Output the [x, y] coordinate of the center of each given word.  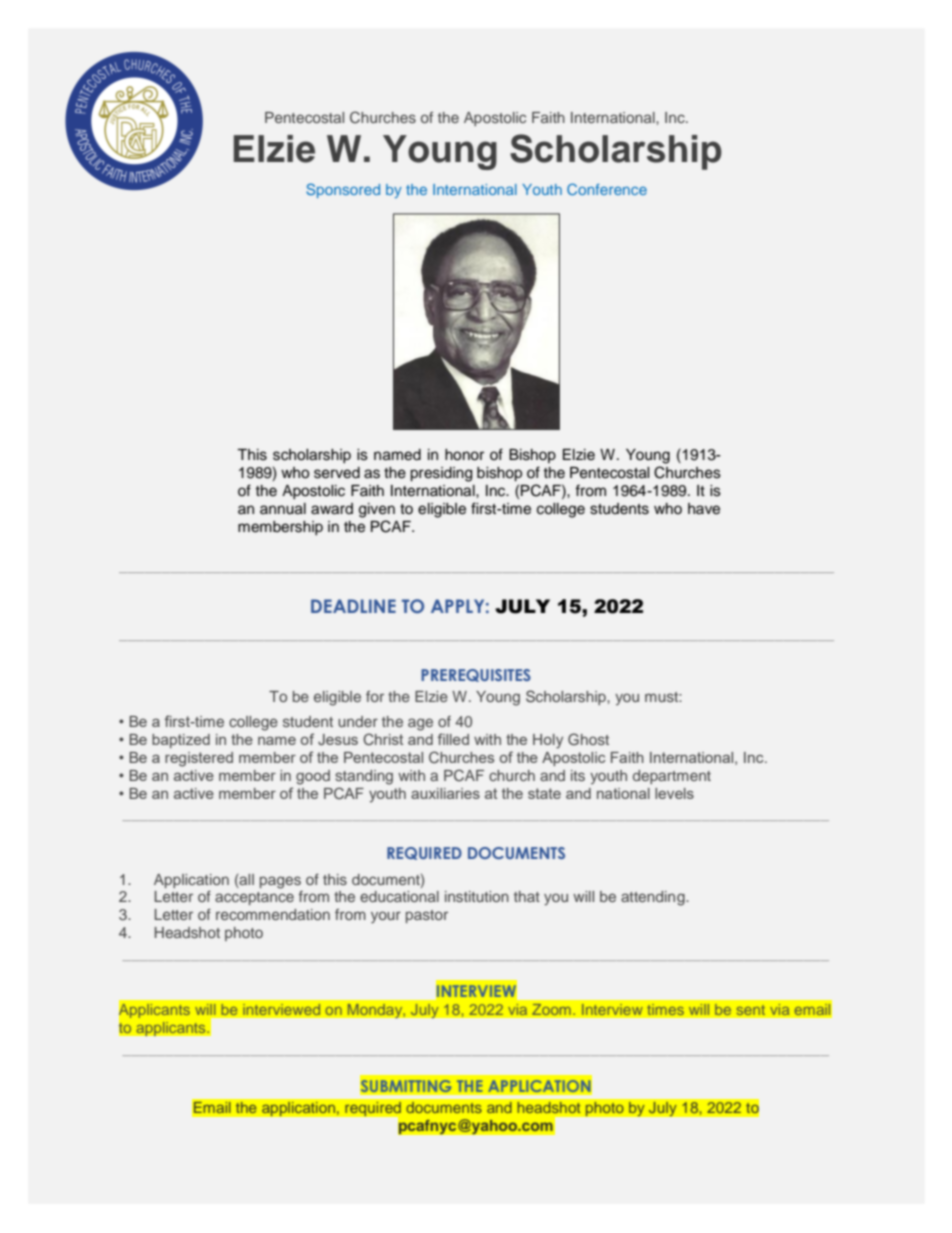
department [672, 777]
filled [453, 739]
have [704, 509]
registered [199, 759]
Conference [607, 189]
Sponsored [343, 190]
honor [464, 455]
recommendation [273, 914]
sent [751, 1010]
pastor [427, 916]
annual [283, 509]
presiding [441, 474]
